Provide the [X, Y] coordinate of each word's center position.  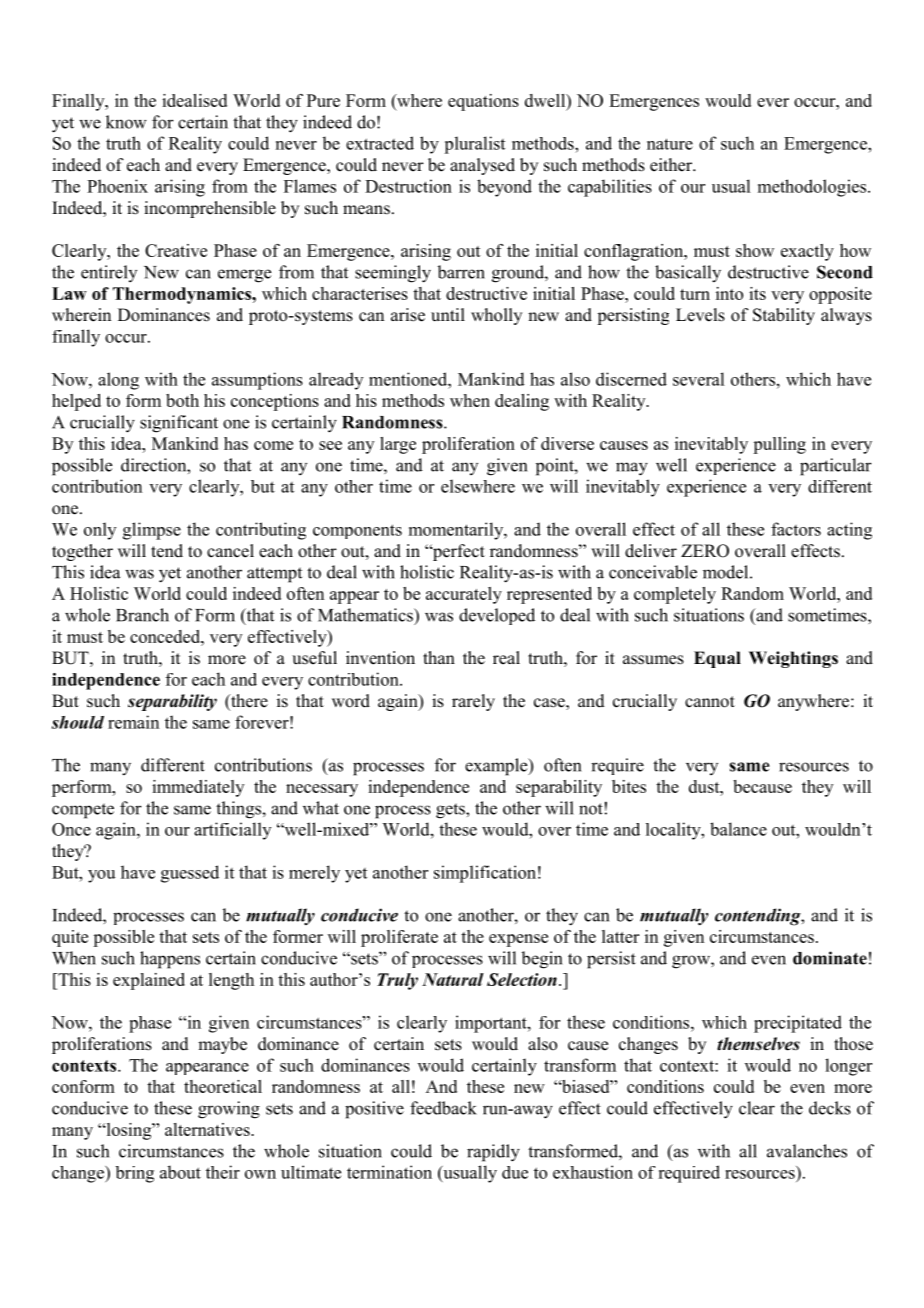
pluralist [474, 145]
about [180, 1172]
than [439, 657]
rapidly [493, 1153]
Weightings [793, 659]
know [126, 122]
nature [670, 144]
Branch [142, 615]
